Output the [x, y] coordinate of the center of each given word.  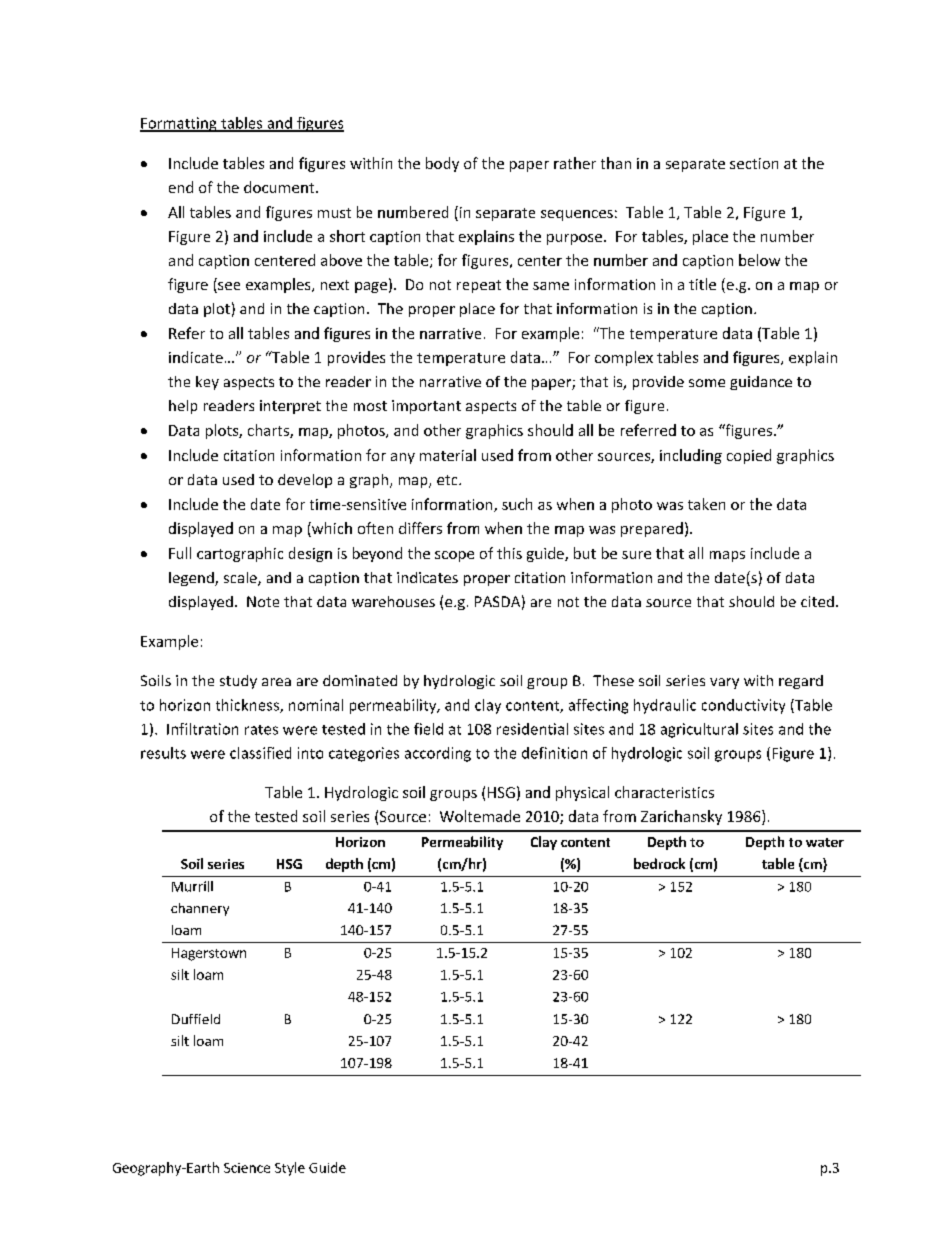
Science [247, 1168]
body [442, 164]
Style [290, 1169]
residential [532, 729]
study [238, 682]
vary [724, 683]
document [280, 187]
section [754, 163]
